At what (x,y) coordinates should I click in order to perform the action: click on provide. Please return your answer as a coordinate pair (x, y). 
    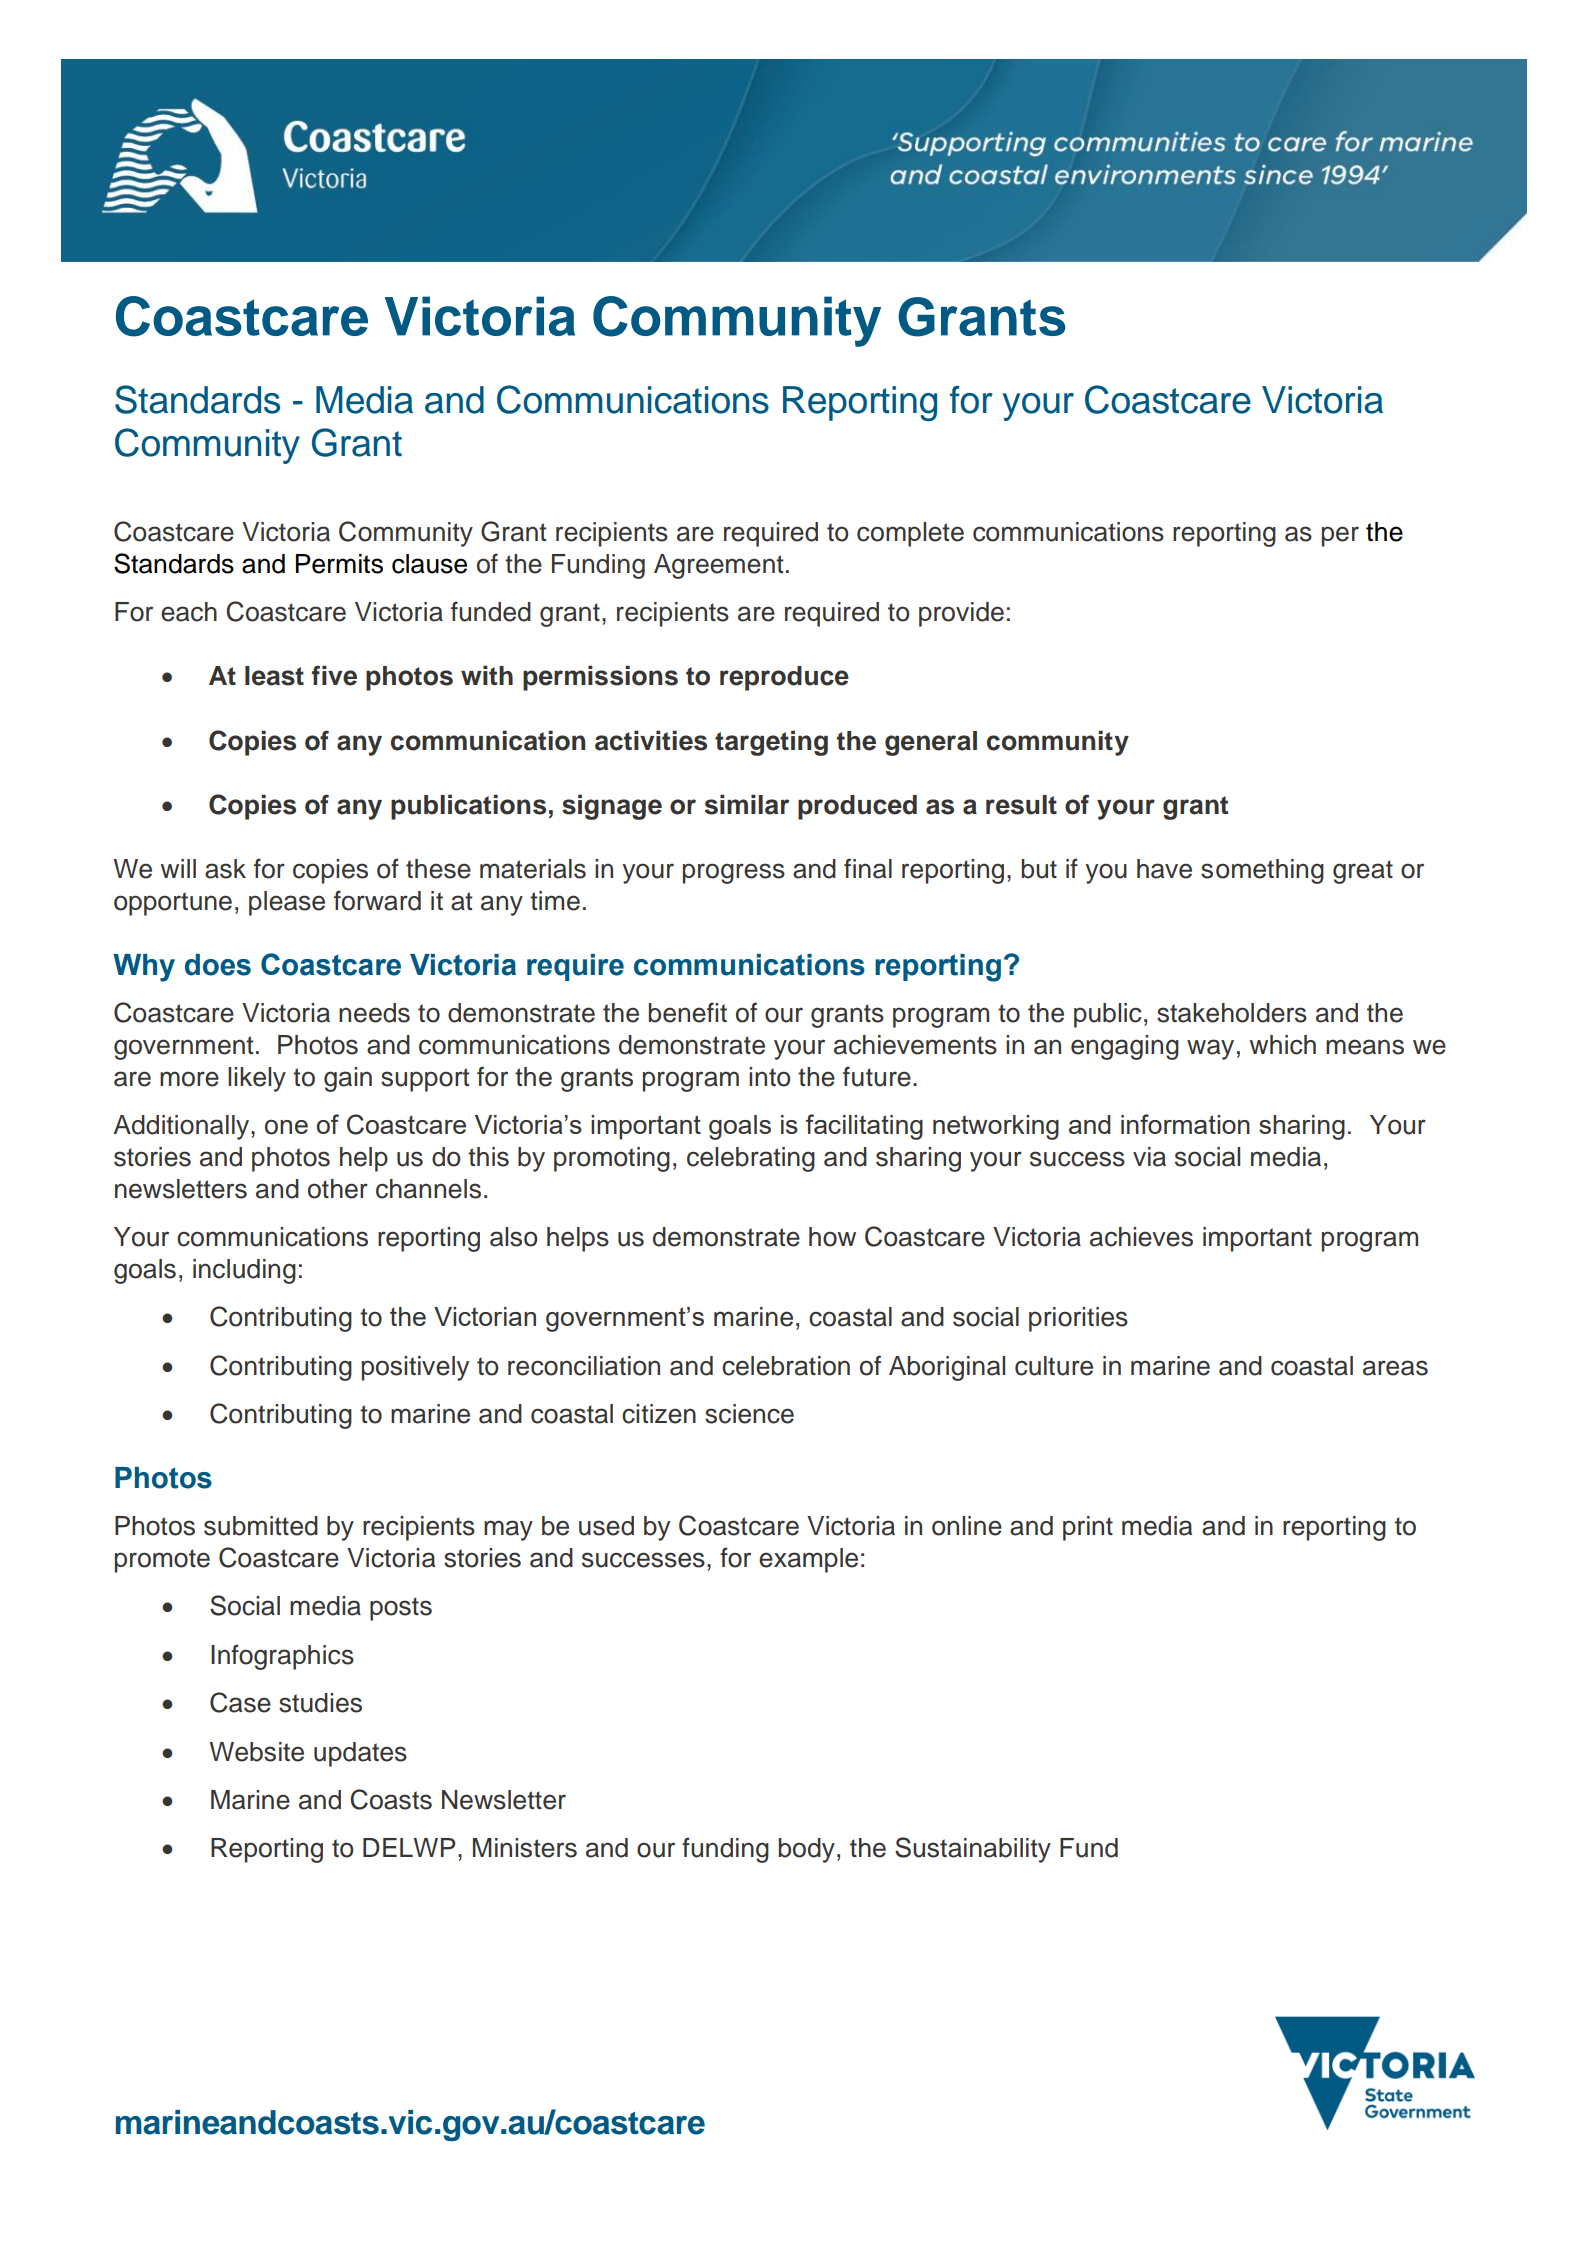
    Looking at the image, I should click on (961, 614).
